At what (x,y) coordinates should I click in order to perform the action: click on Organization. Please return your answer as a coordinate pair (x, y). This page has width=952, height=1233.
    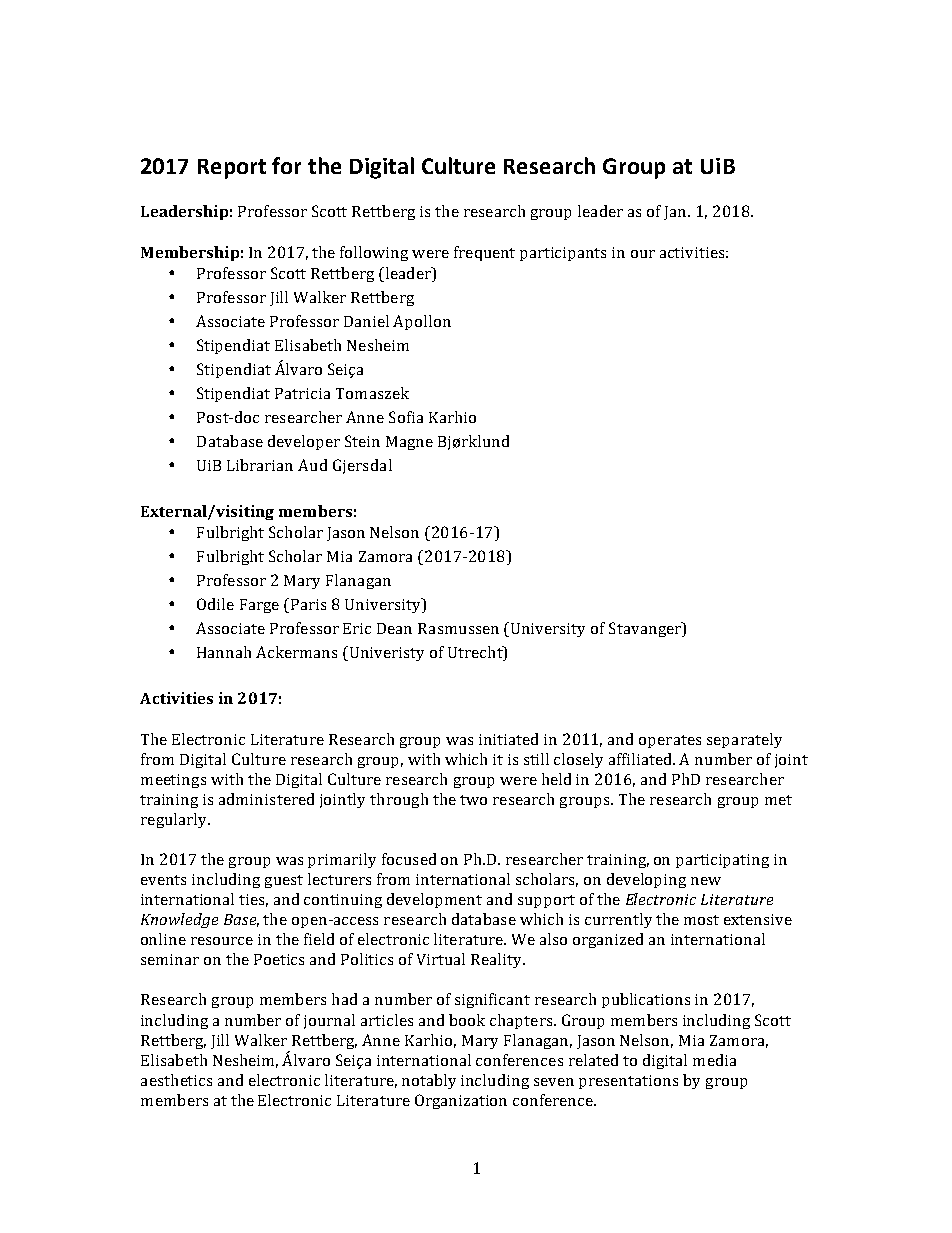
    Looking at the image, I should click on (461, 1101).
